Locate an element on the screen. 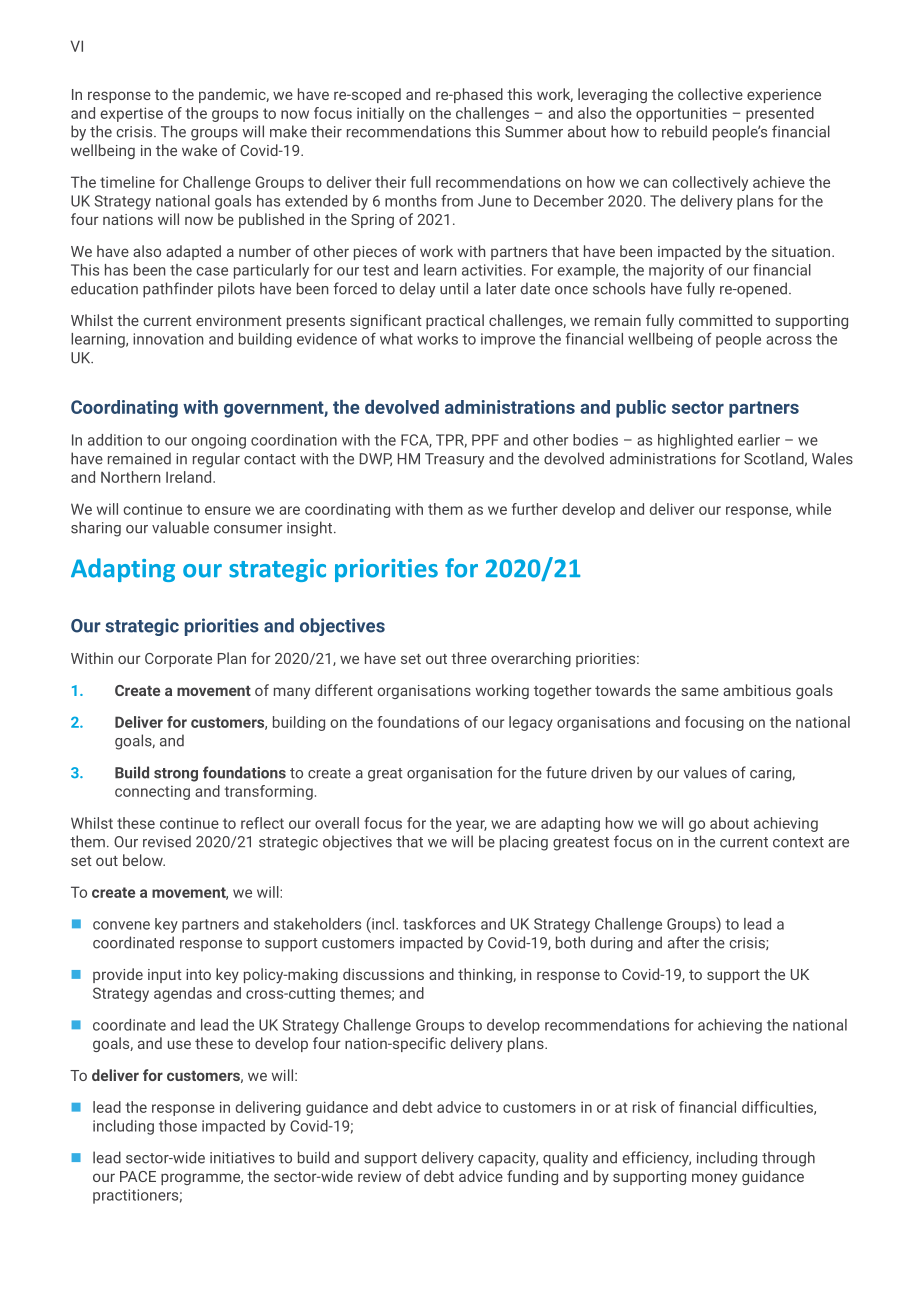  presented is located at coordinates (780, 114).
